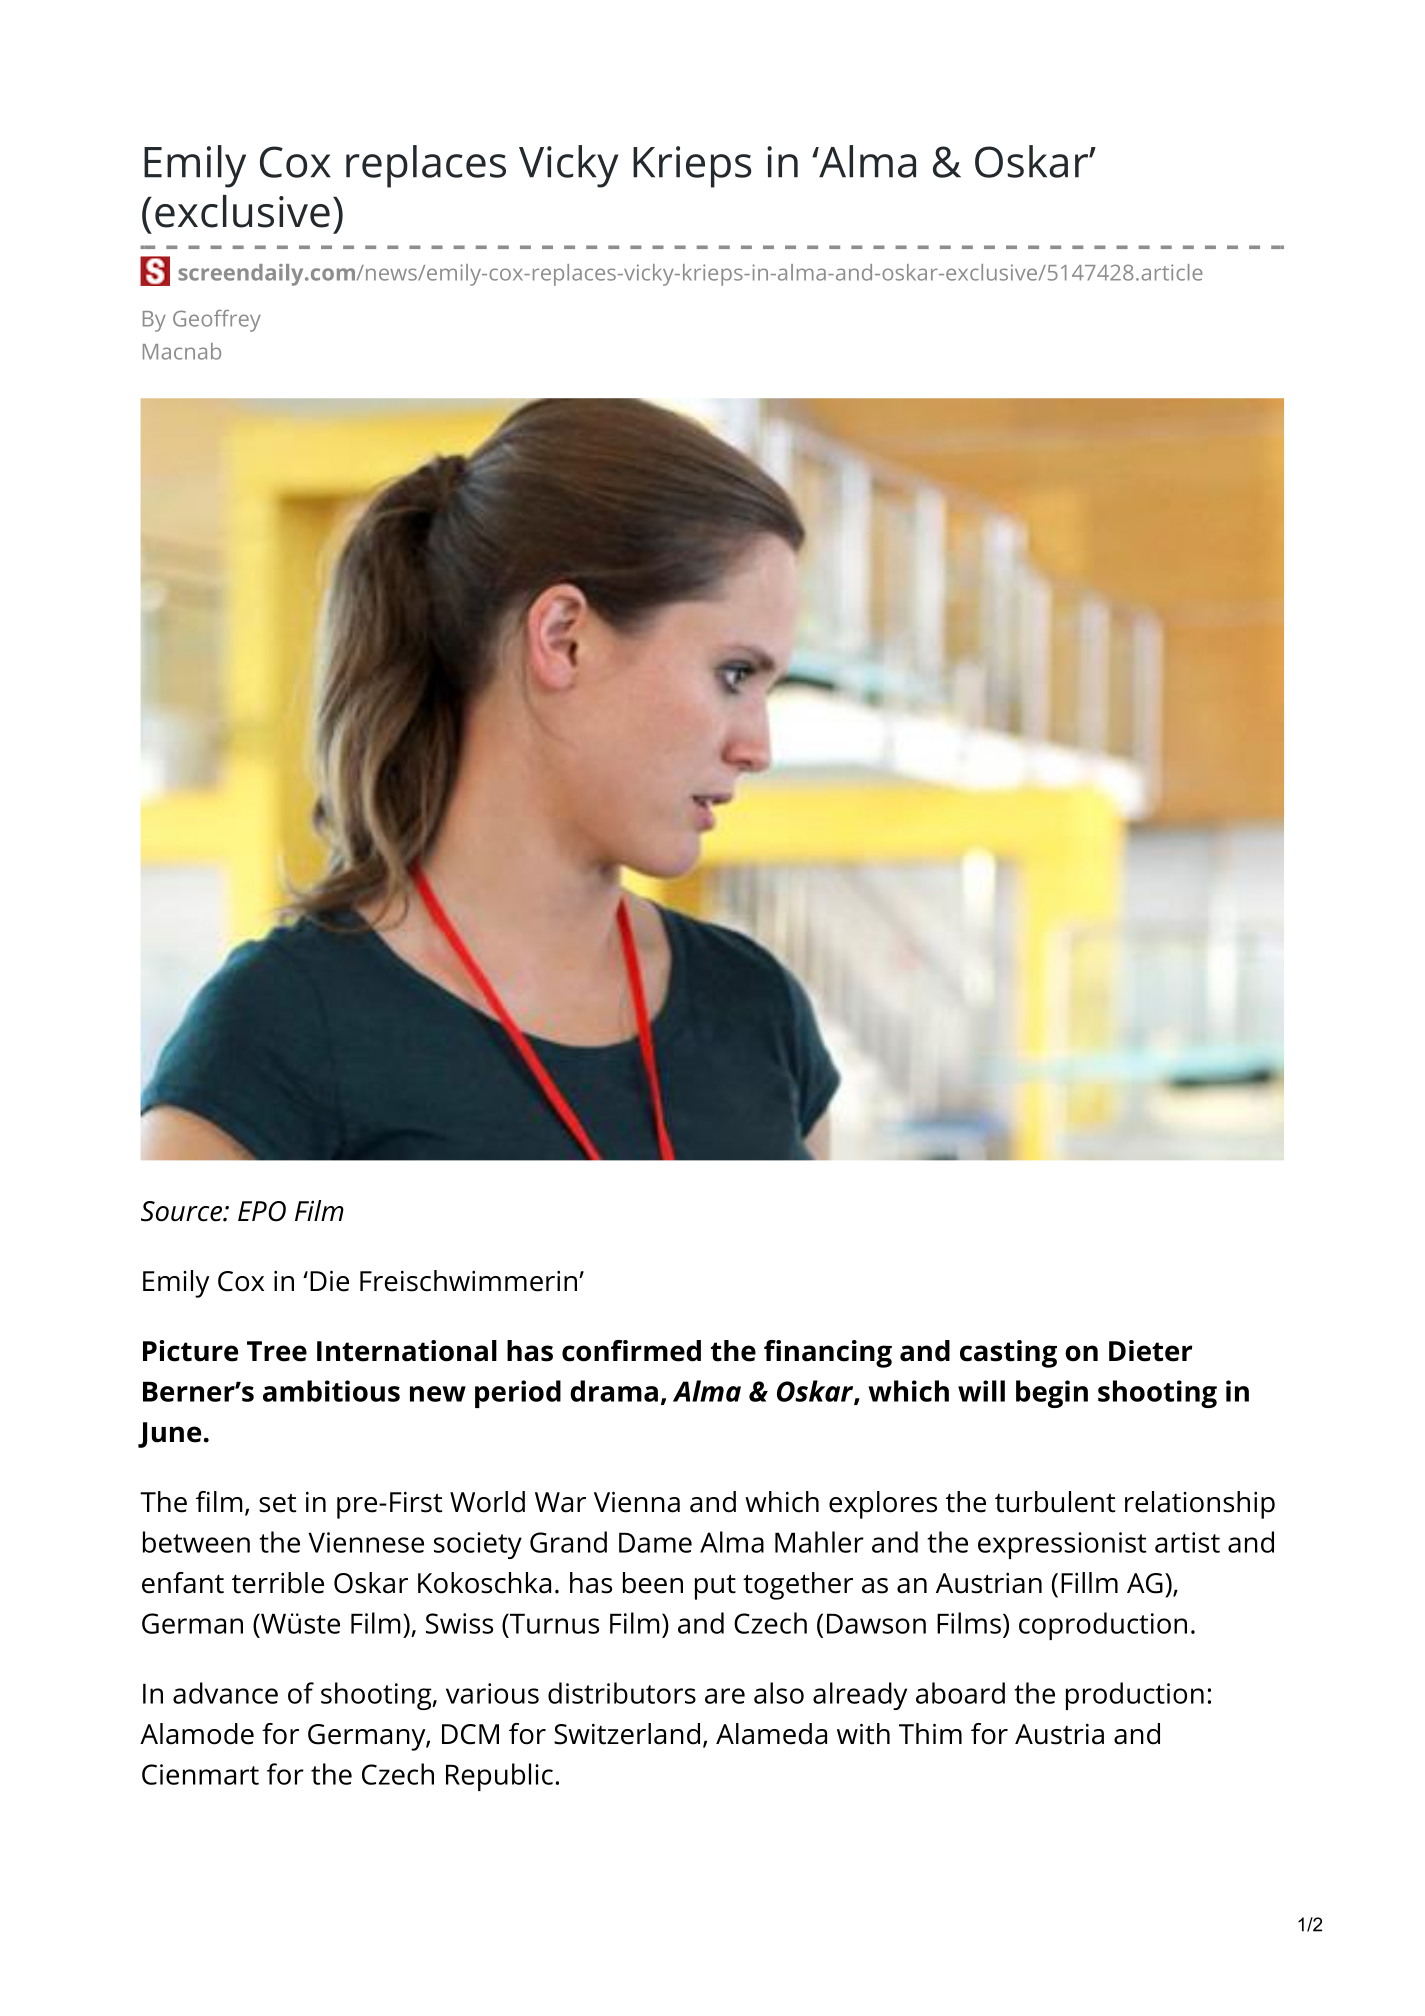  I want to click on Tree, so click(277, 1351).
